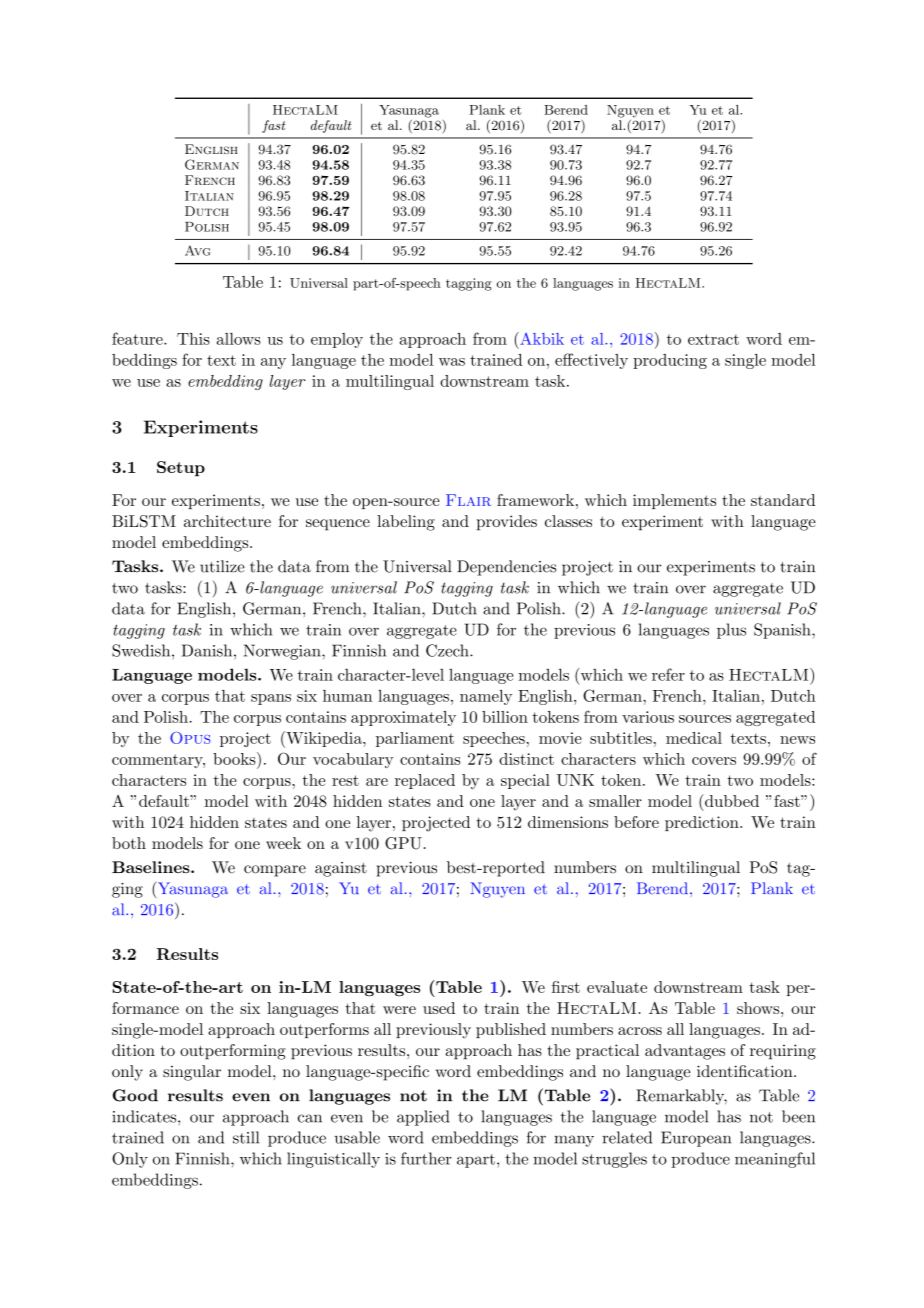  Describe the element at coordinates (674, 501) in the image. I see `implements` at that location.
